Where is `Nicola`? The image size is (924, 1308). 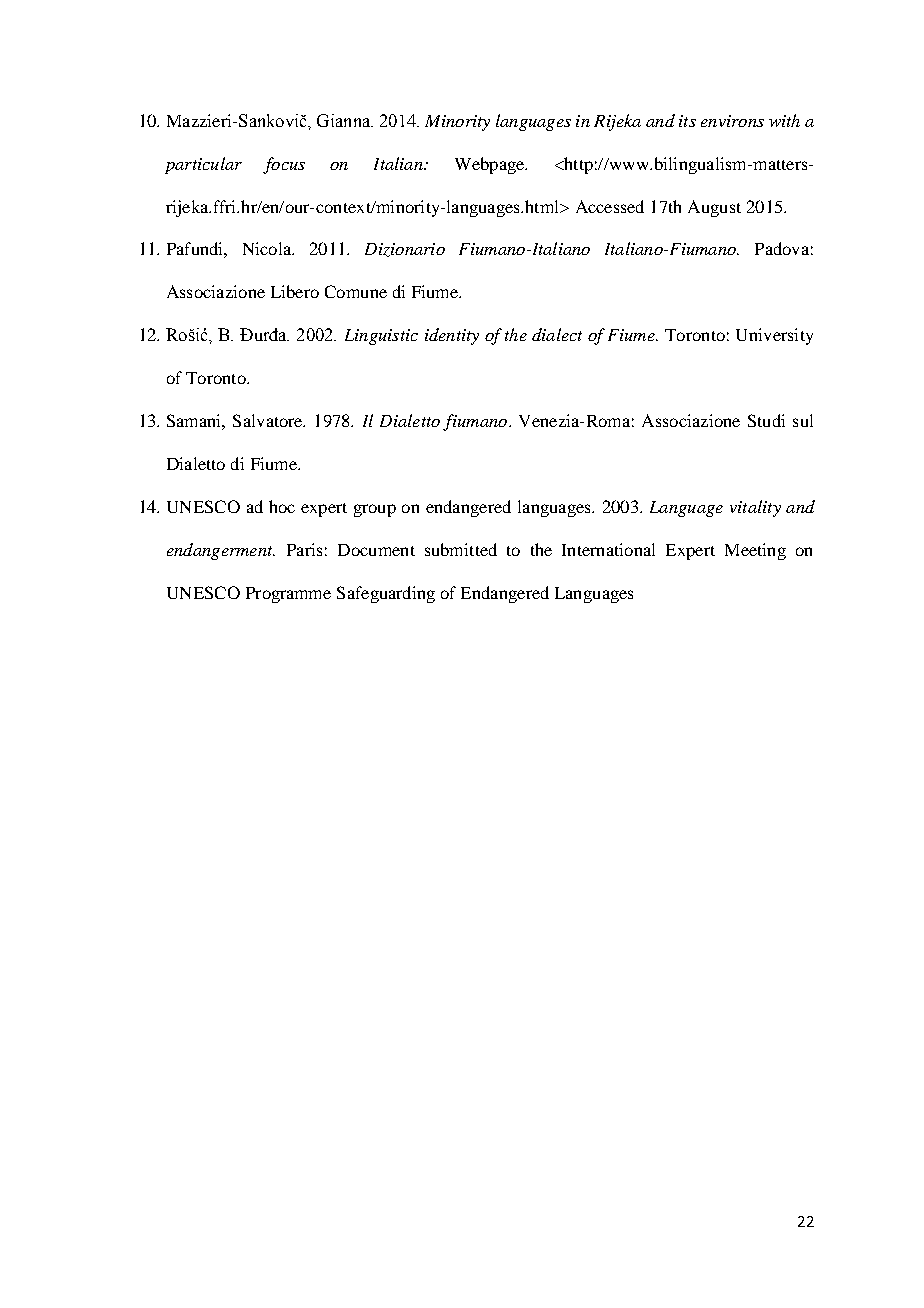
Nicola is located at coordinates (268, 248).
